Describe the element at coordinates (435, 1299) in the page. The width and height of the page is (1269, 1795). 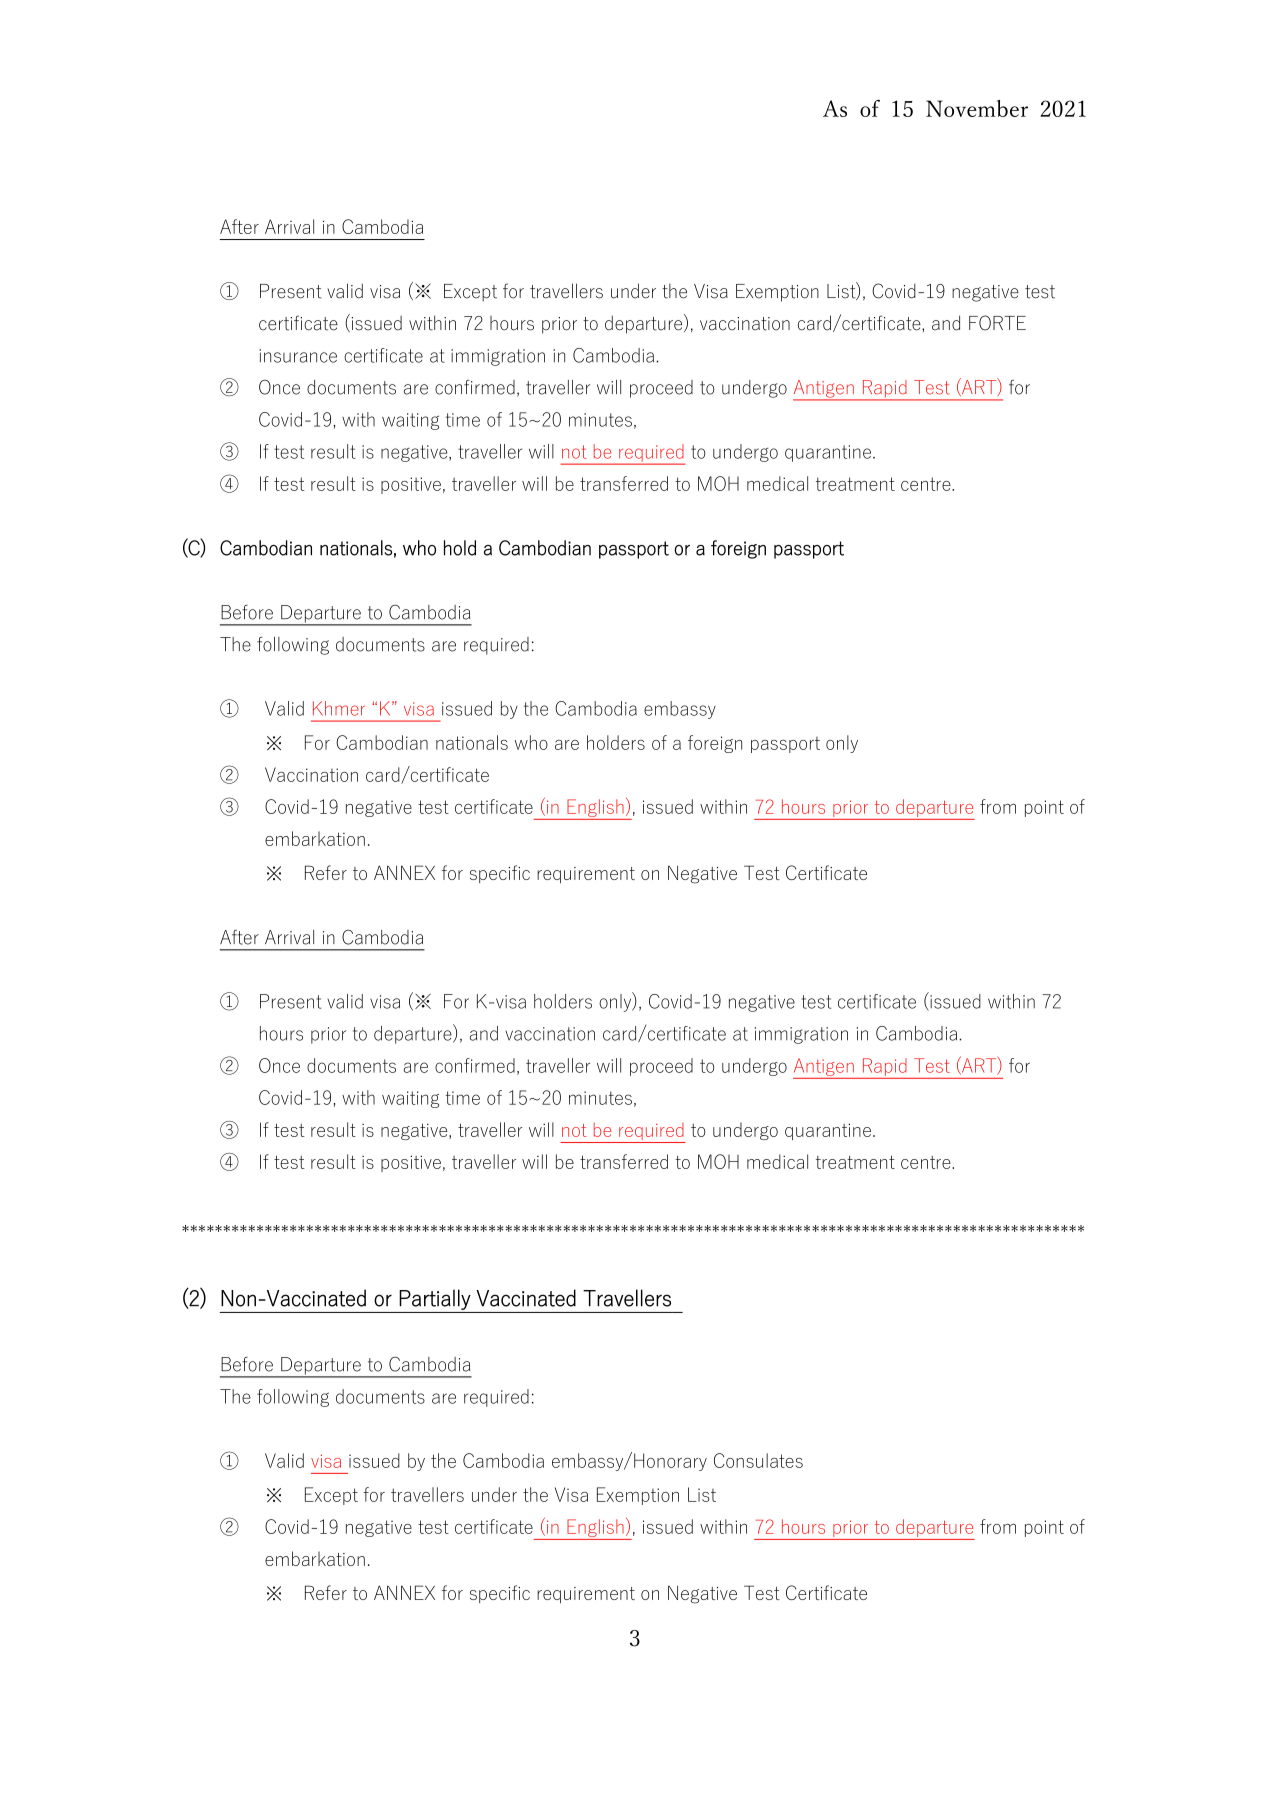
I see `Partially` at that location.
